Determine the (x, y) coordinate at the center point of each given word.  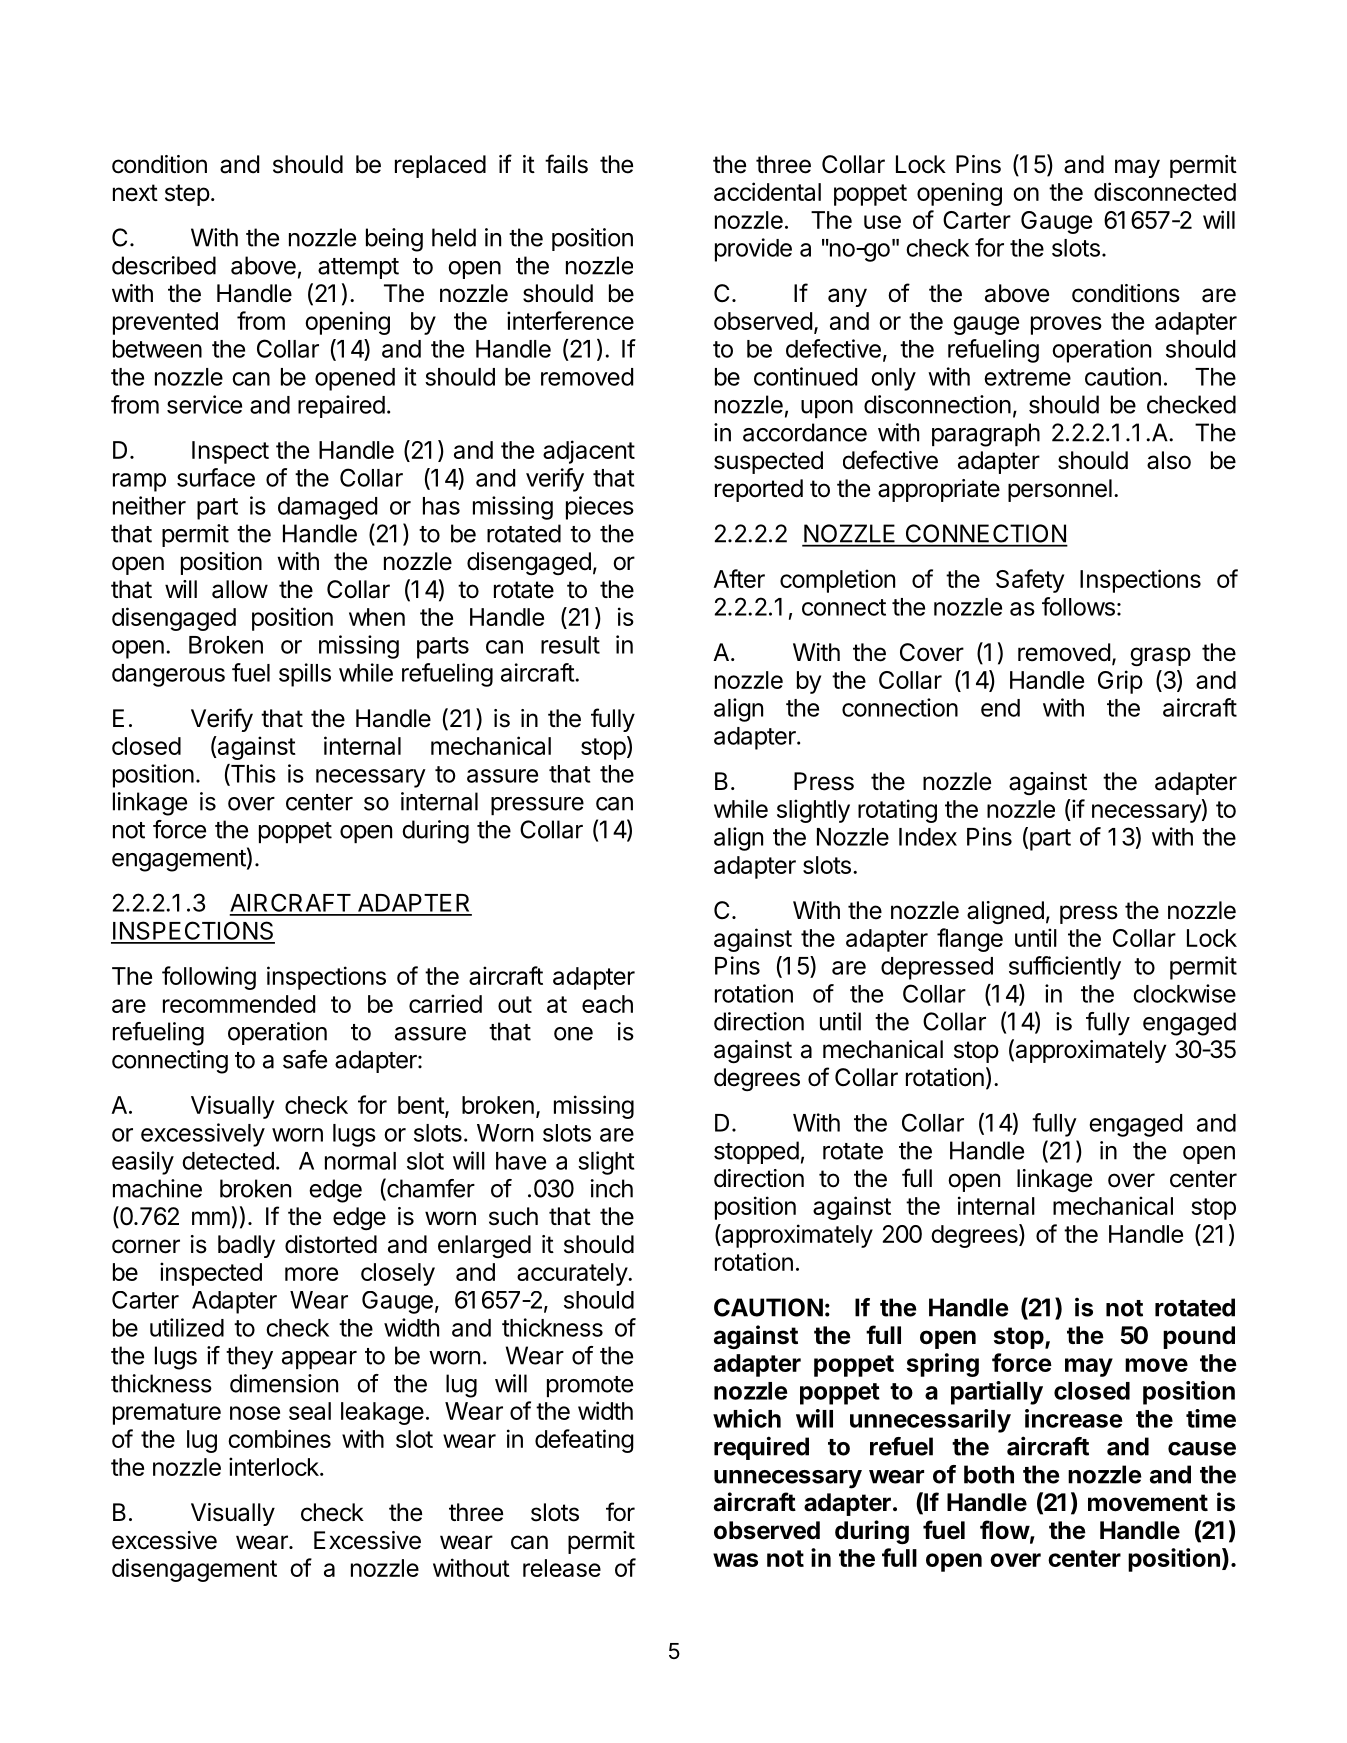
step (187, 195)
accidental (767, 191)
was (735, 1560)
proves (1066, 325)
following (209, 978)
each (607, 1004)
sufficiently (1065, 968)
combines (279, 1438)
